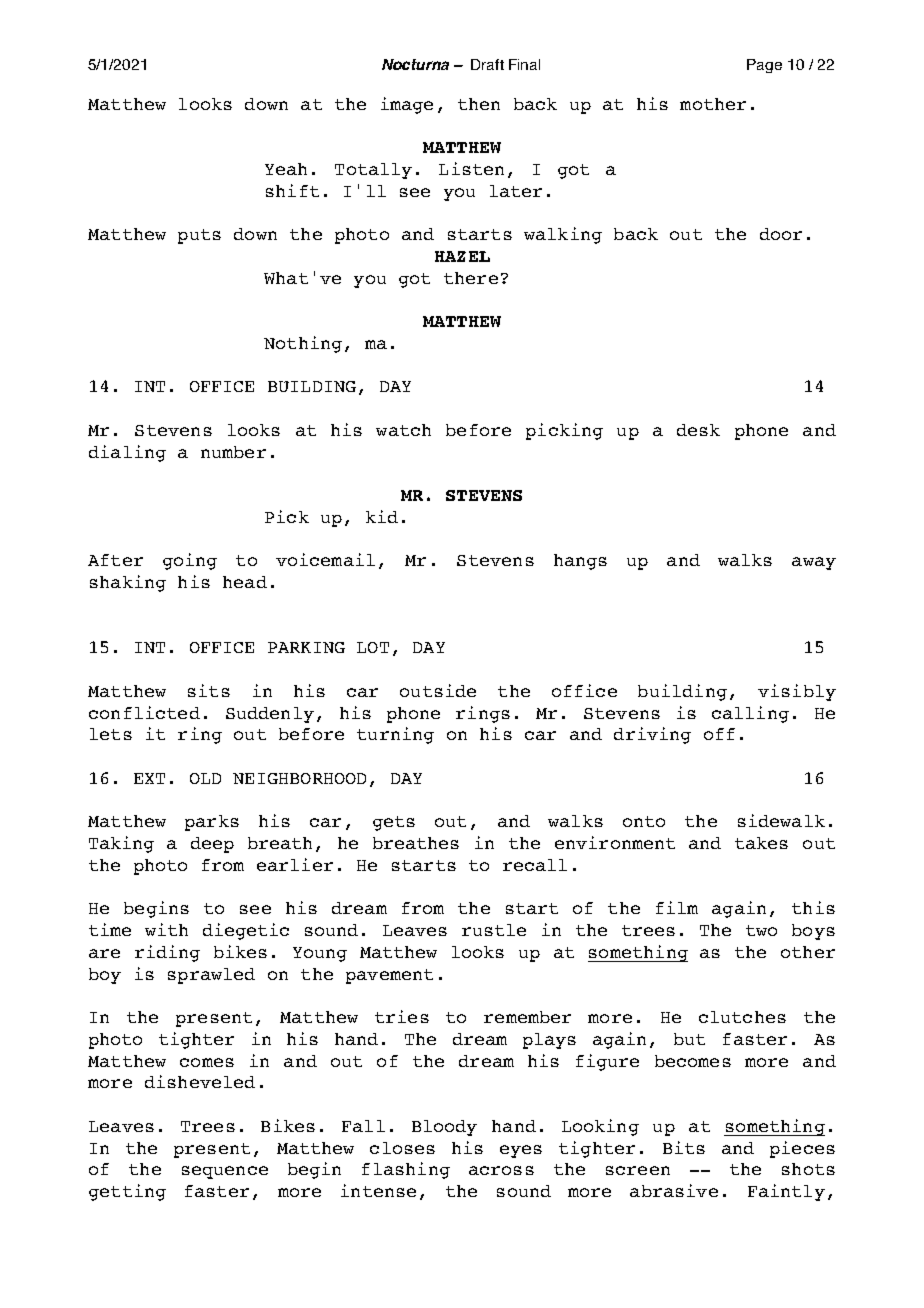 The width and height of the screenshot is (924, 1308). I want to click on film, so click(677, 907).
